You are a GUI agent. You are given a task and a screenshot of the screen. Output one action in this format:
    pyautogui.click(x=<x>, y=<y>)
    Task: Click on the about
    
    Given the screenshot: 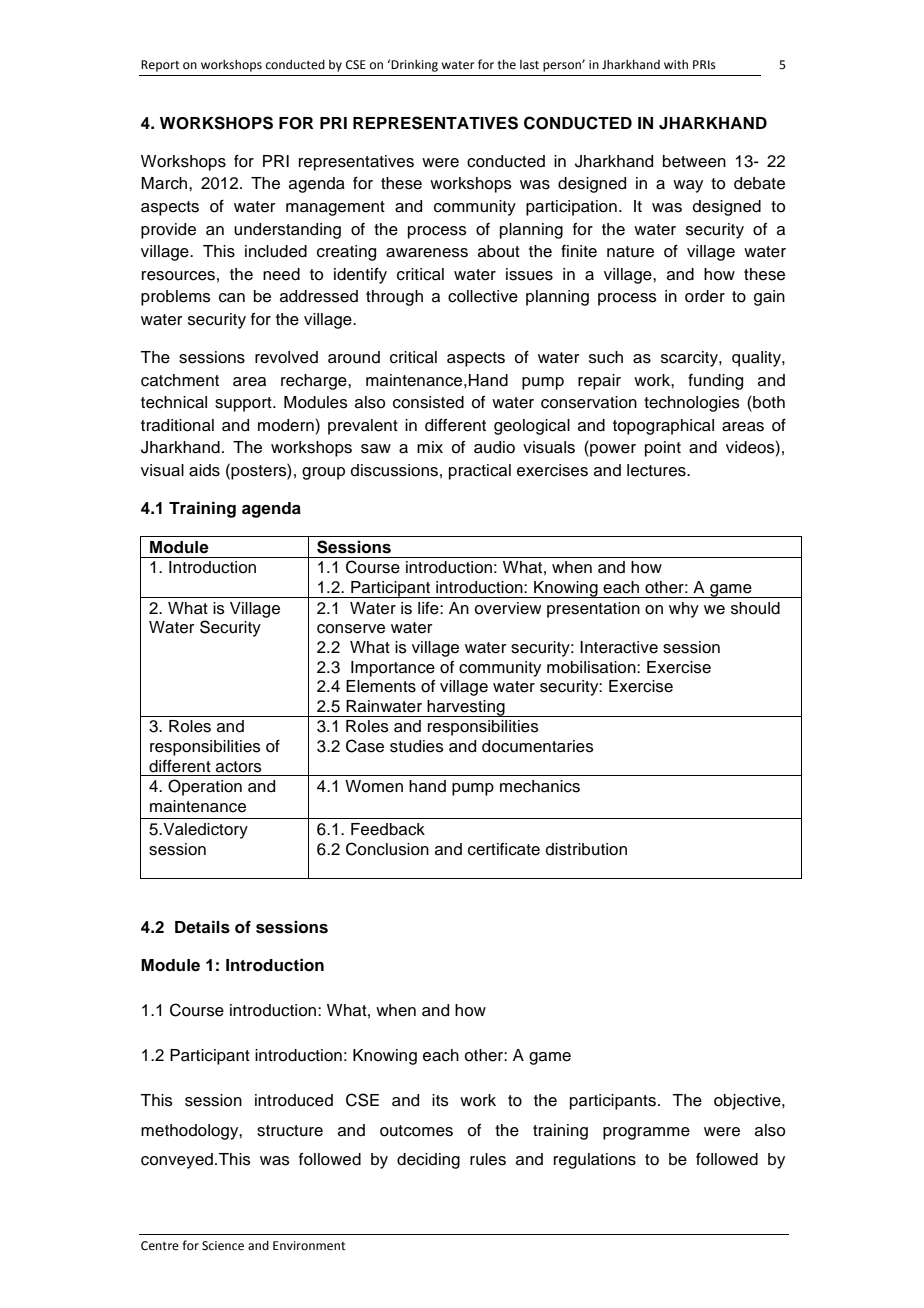 What is the action you would take?
    pyautogui.click(x=499, y=251)
